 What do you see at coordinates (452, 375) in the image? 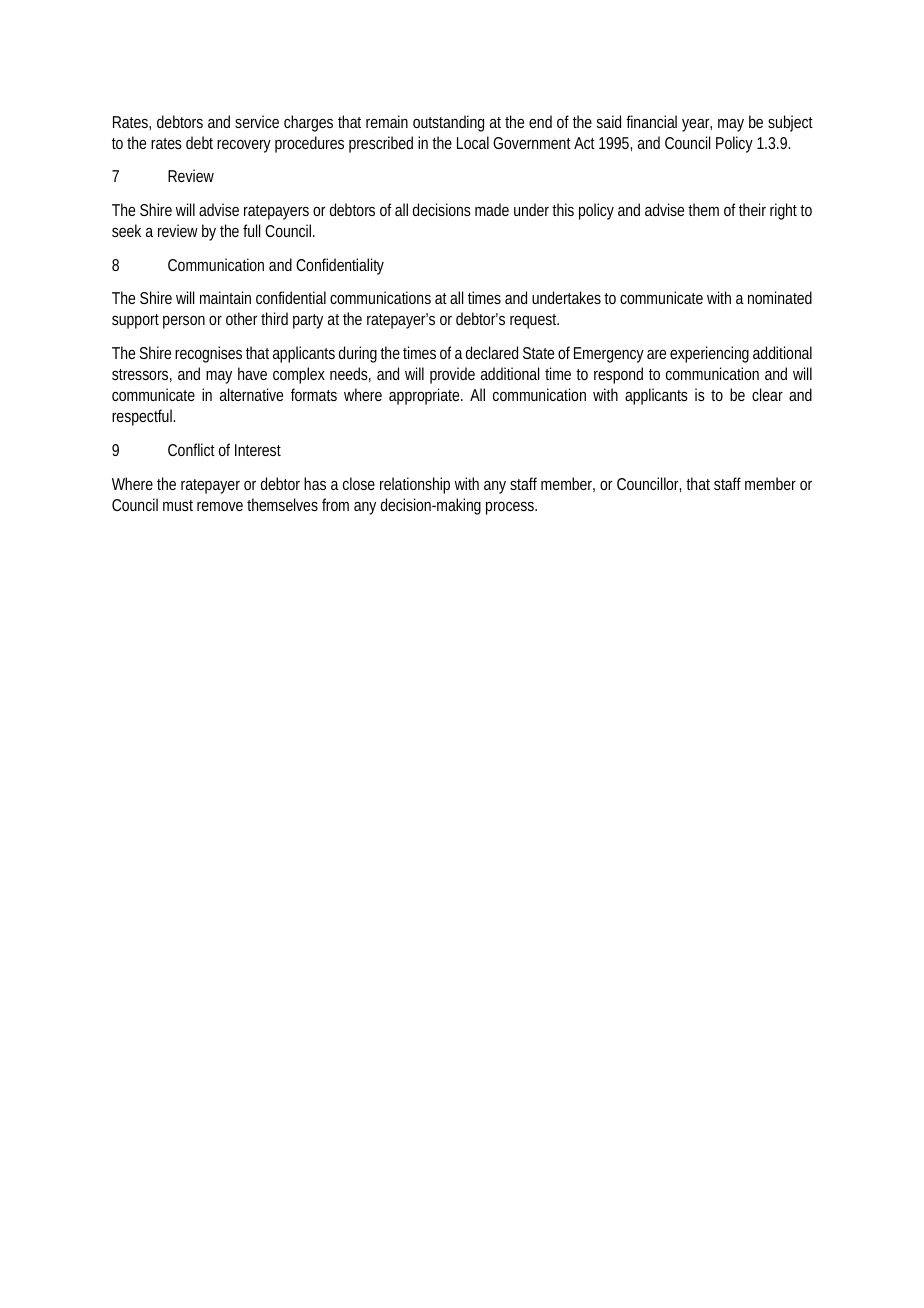
I see `provide` at bounding box center [452, 375].
